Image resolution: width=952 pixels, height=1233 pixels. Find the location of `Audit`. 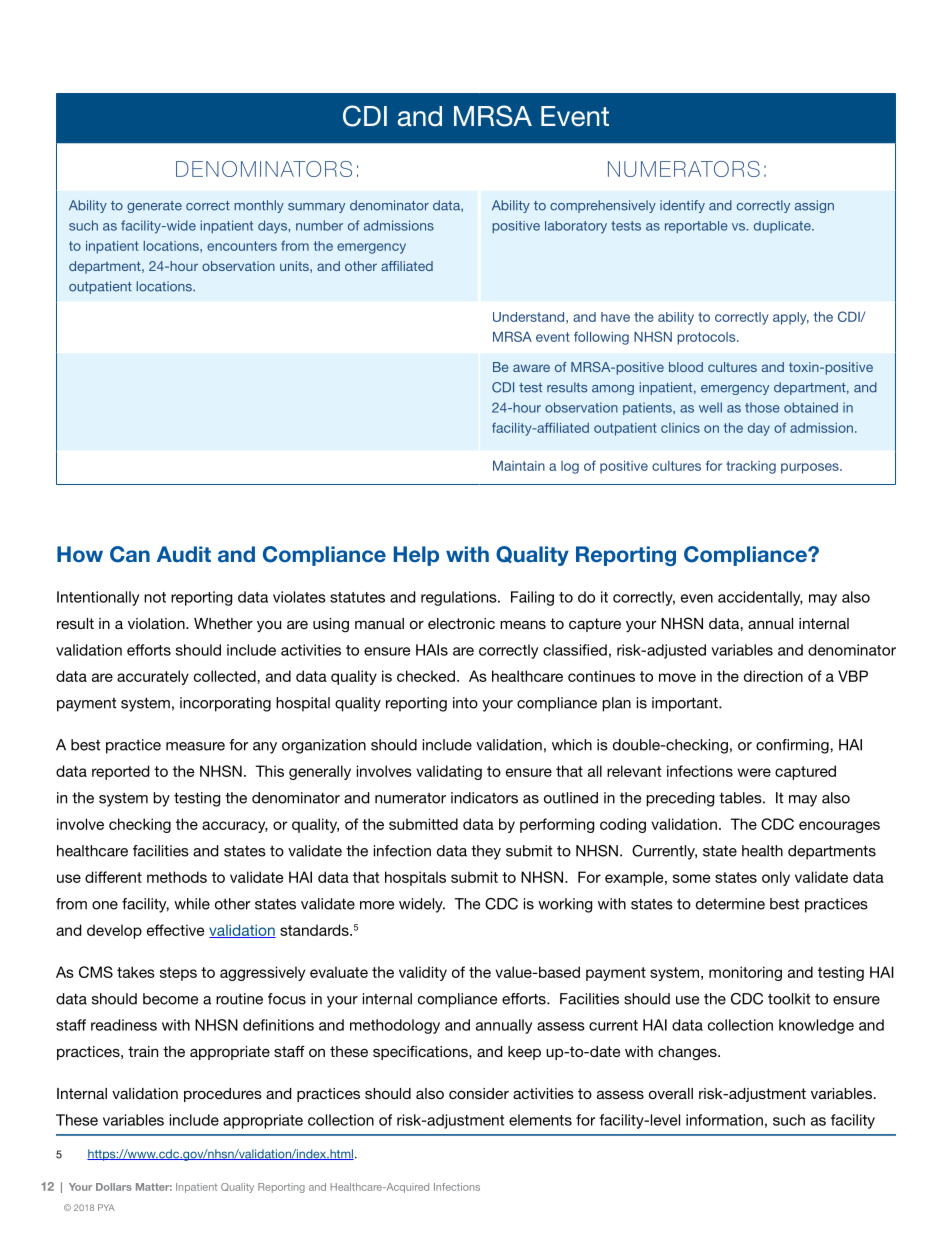

Audit is located at coordinates (184, 554).
